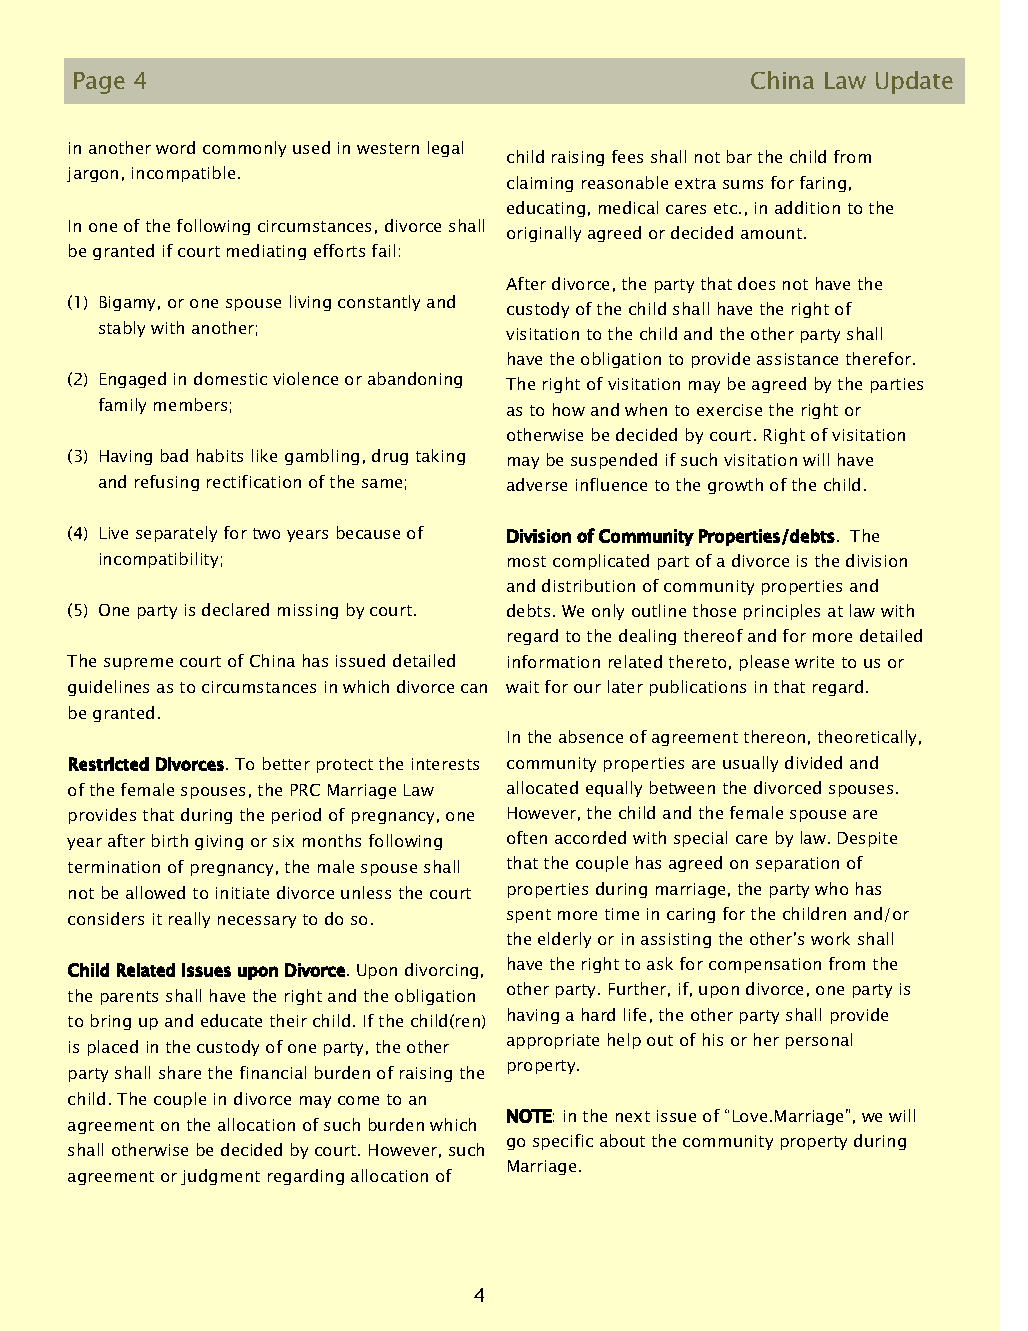  What do you see at coordinates (174, 455) in the screenshot?
I see `bad` at bounding box center [174, 455].
